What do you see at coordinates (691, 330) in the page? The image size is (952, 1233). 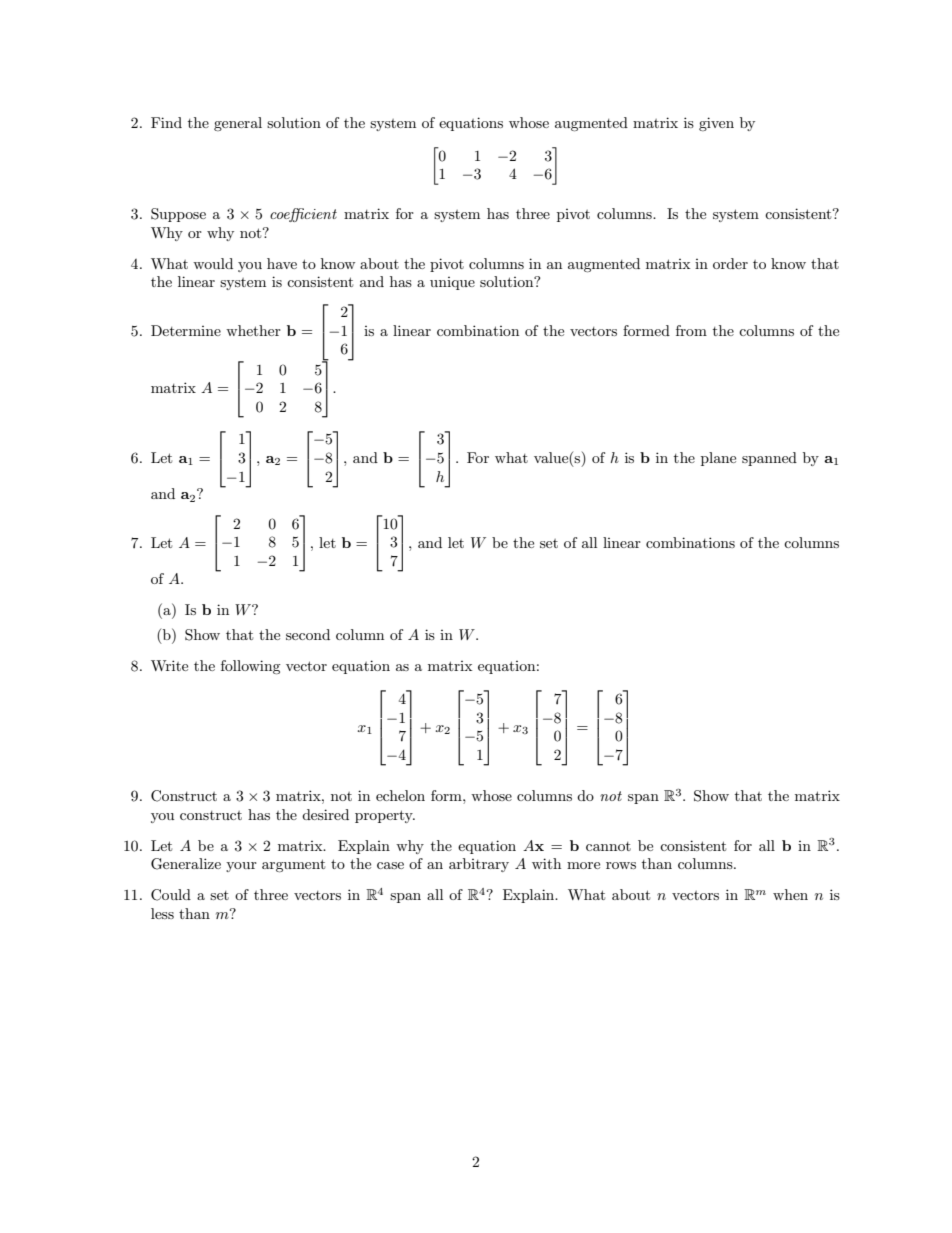 I see `from` at bounding box center [691, 330].
